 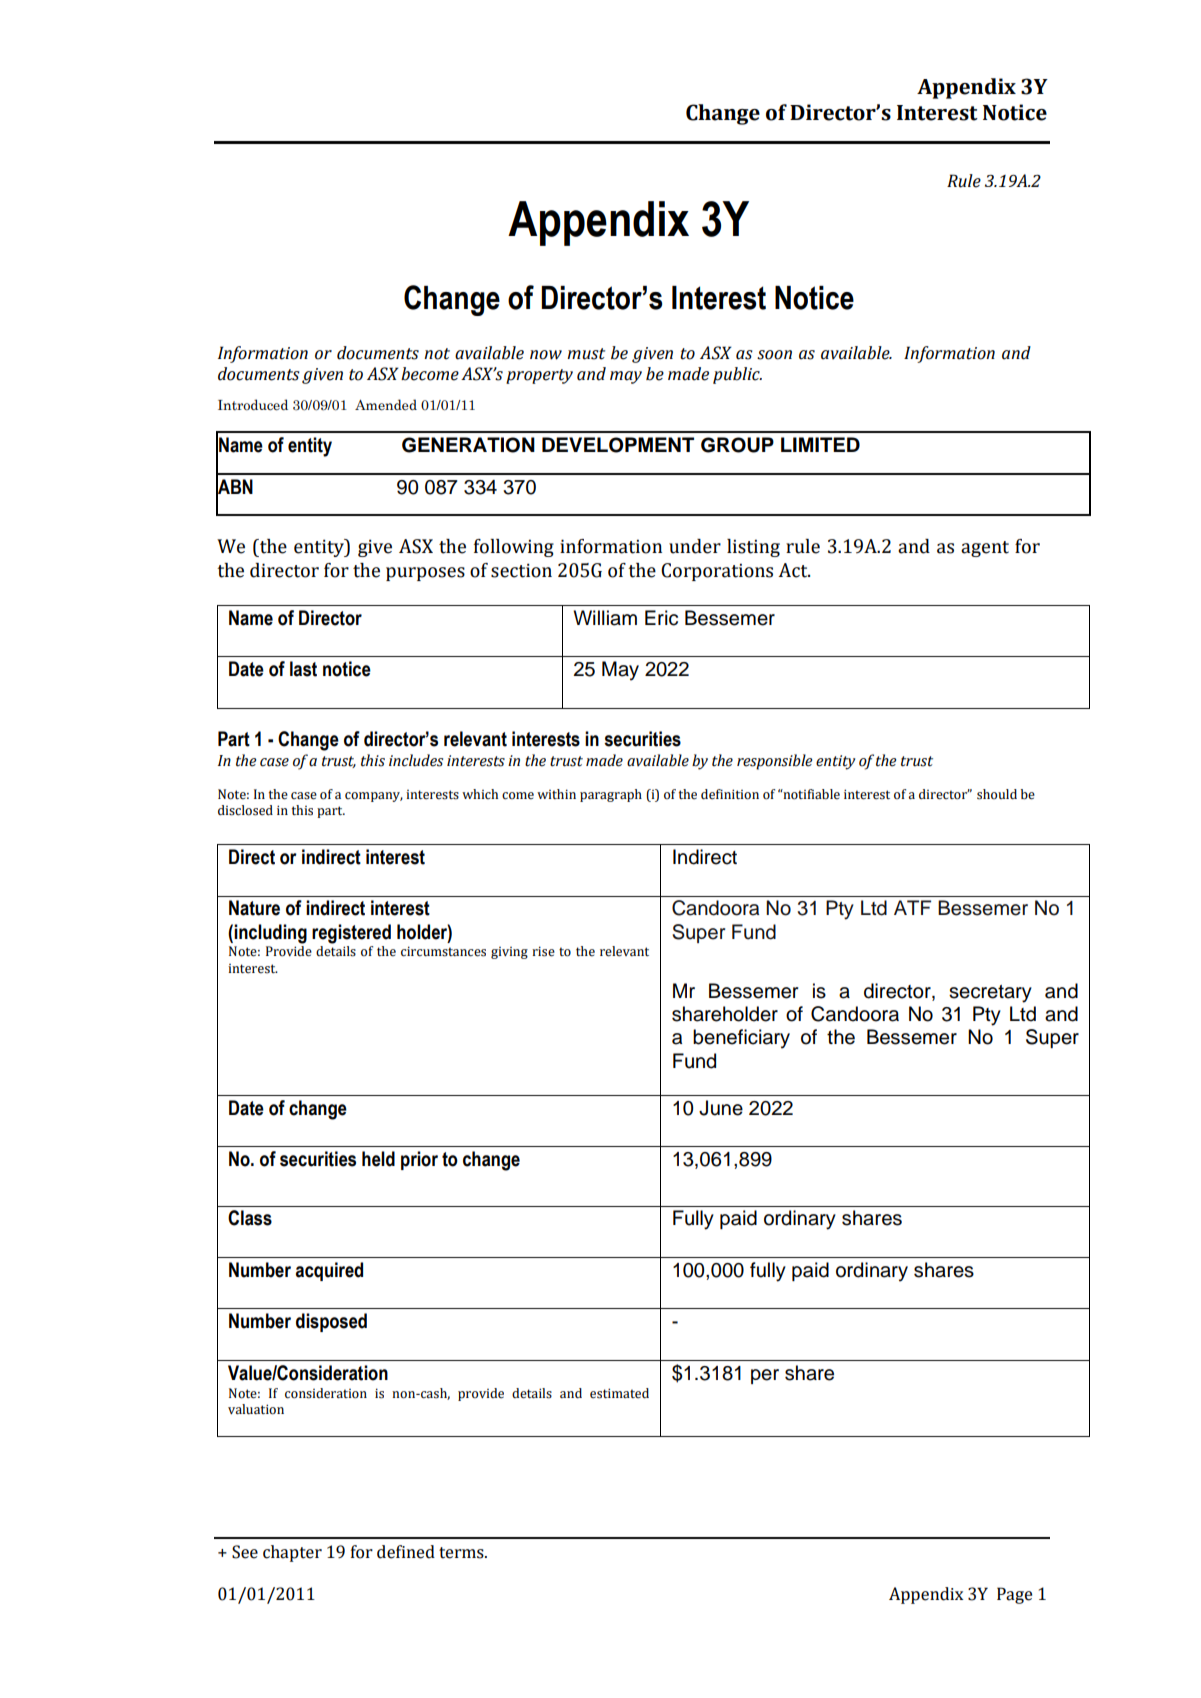 I want to click on held, so click(x=378, y=1159).
